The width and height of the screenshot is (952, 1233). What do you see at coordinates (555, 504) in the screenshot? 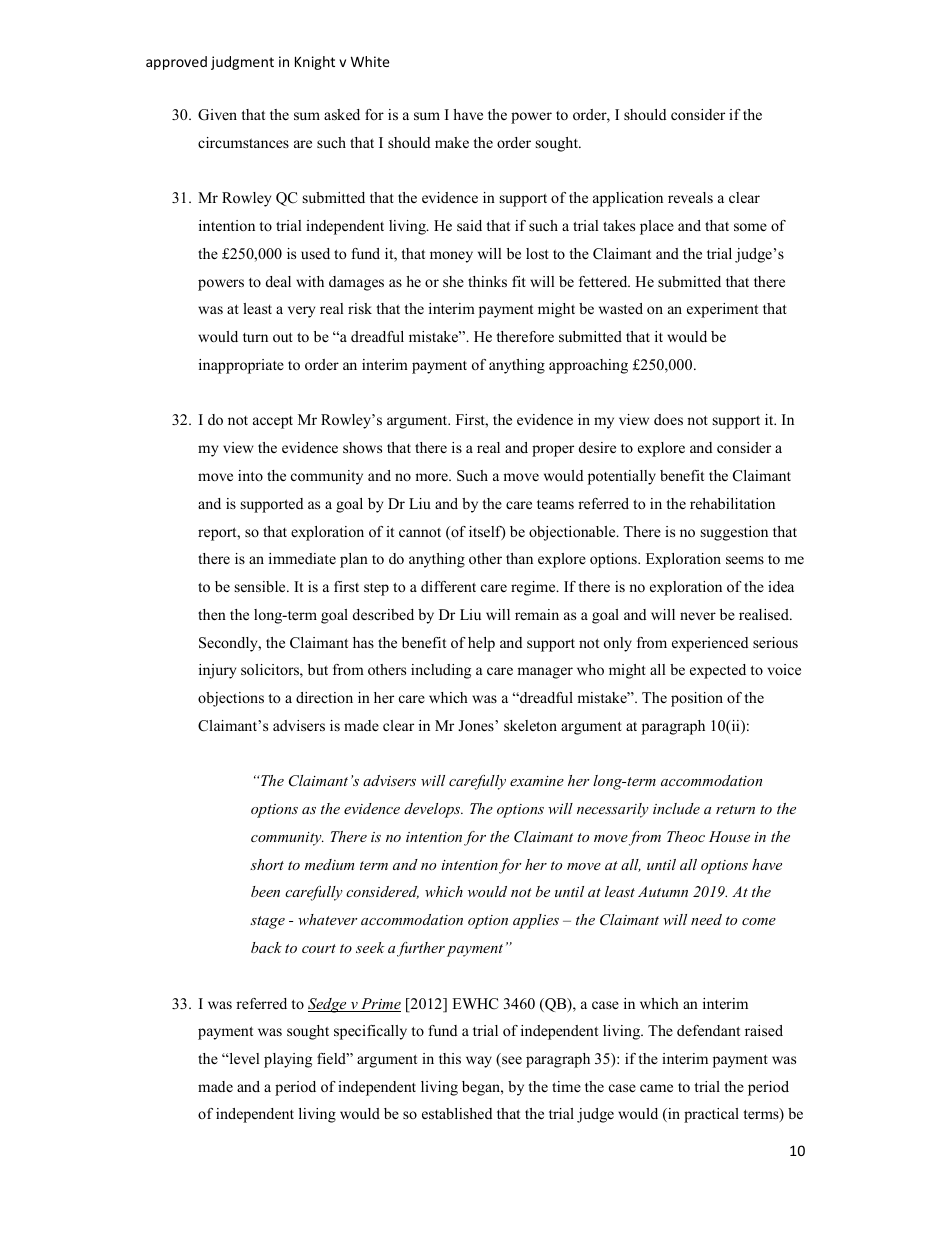
I see `teams` at bounding box center [555, 504].
